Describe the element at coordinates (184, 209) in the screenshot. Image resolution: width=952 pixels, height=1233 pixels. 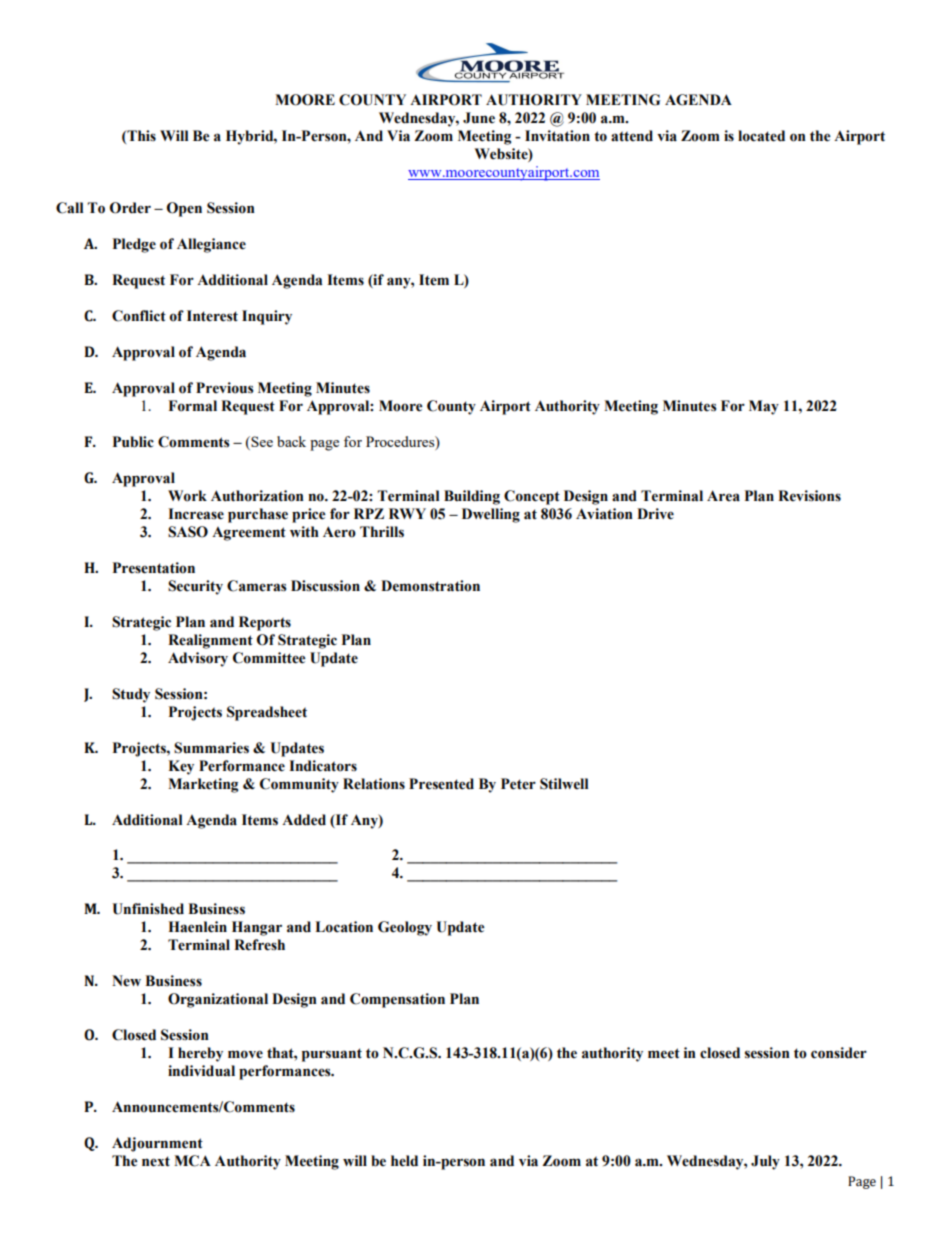
I see `Open` at that location.
